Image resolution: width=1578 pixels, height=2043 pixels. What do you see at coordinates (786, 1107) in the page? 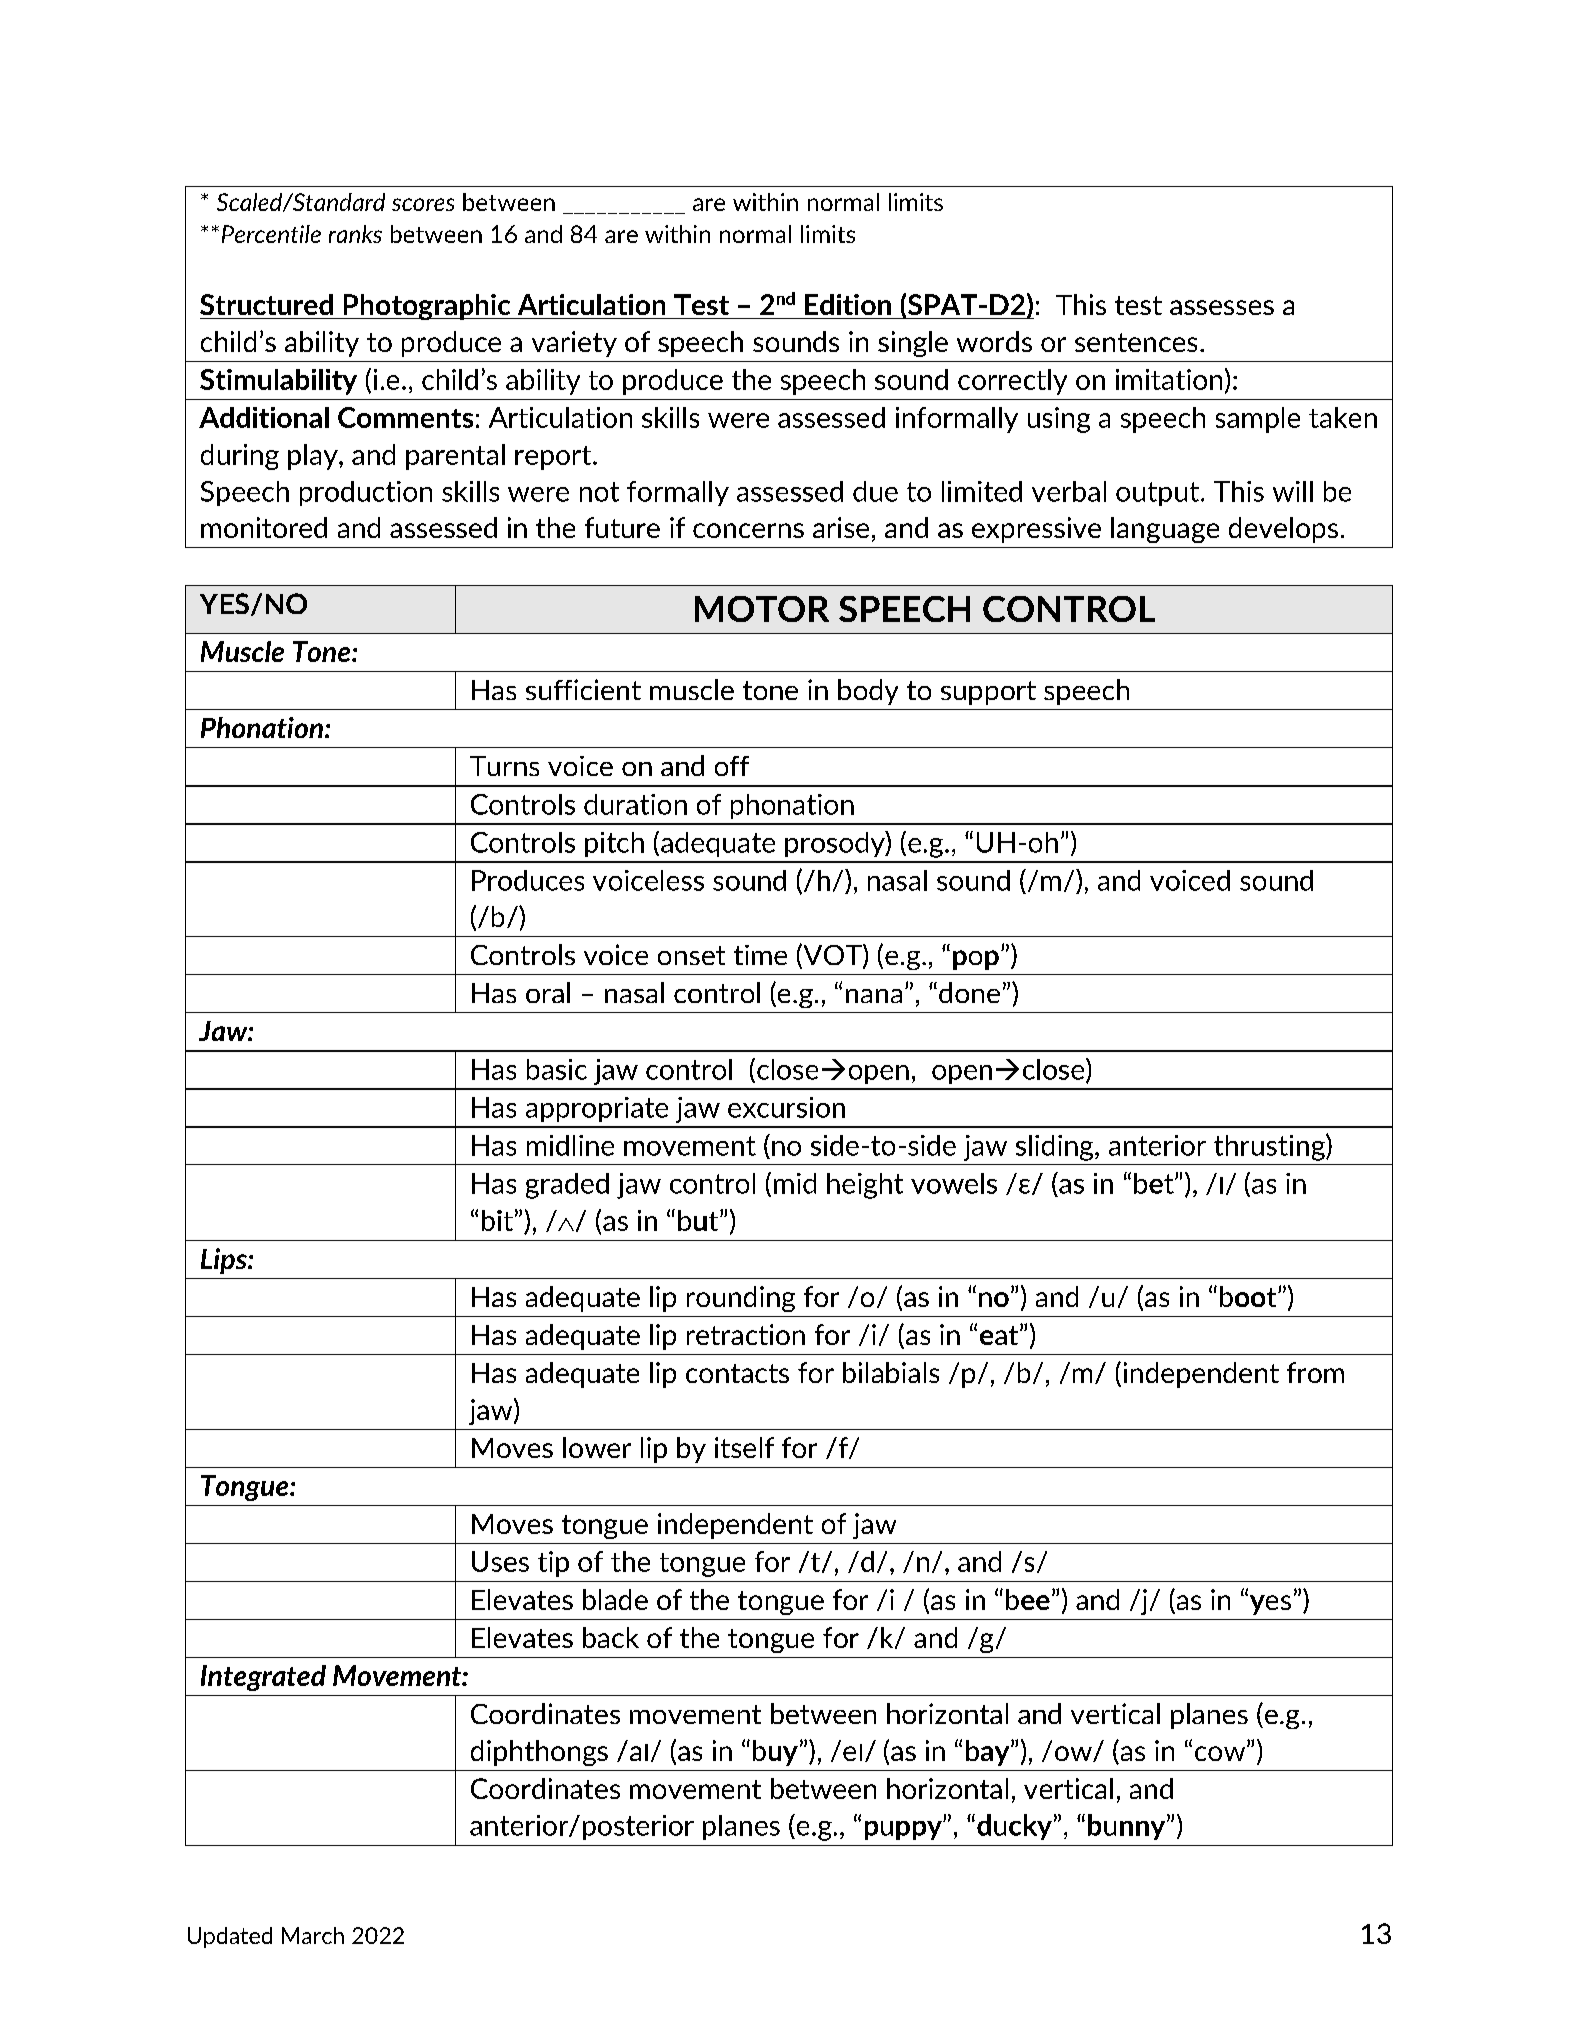
I see `excursion` at bounding box center [786, 1107].
